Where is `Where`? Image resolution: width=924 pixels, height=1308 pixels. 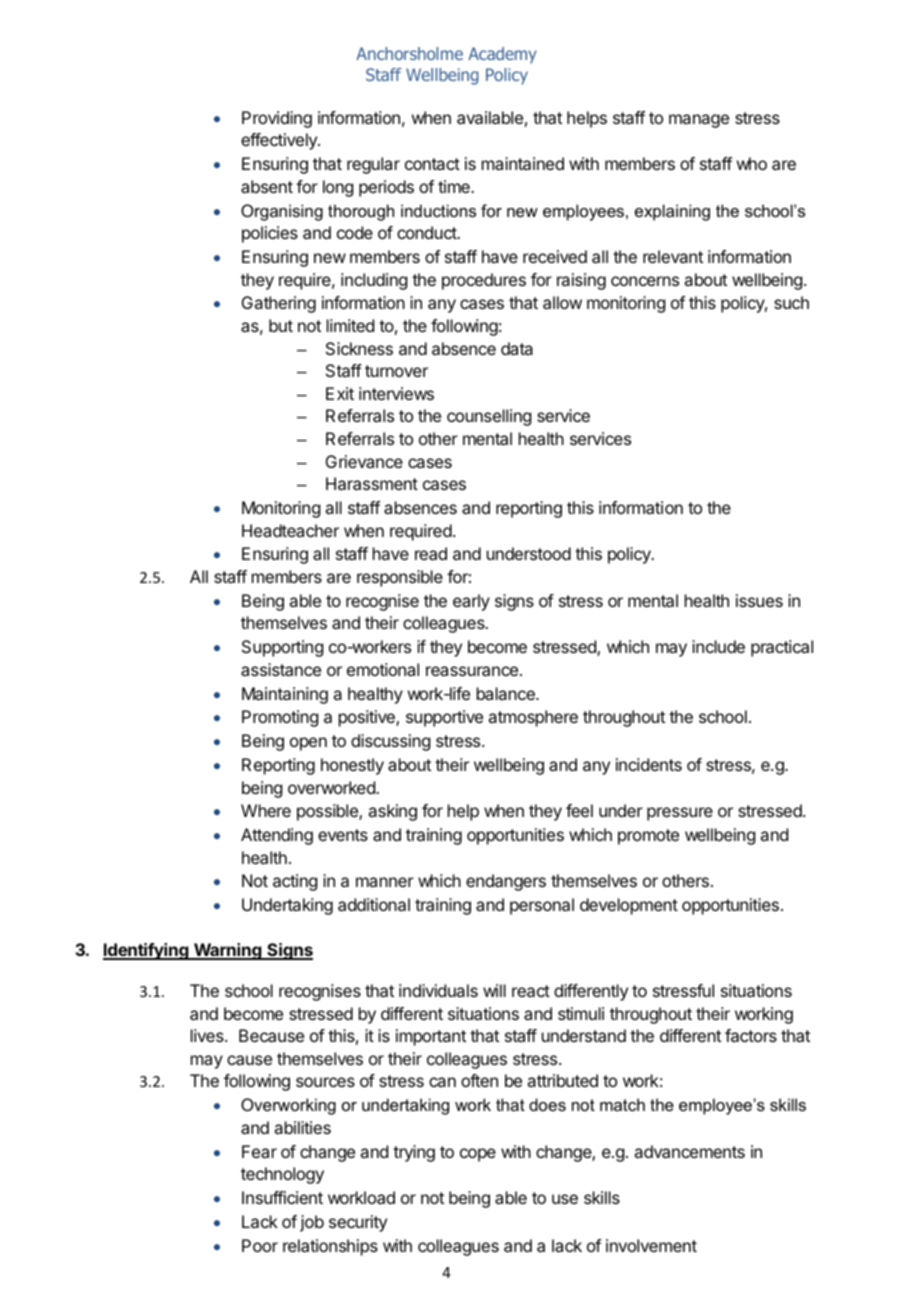 Where is located at coordinates (266, 810).
